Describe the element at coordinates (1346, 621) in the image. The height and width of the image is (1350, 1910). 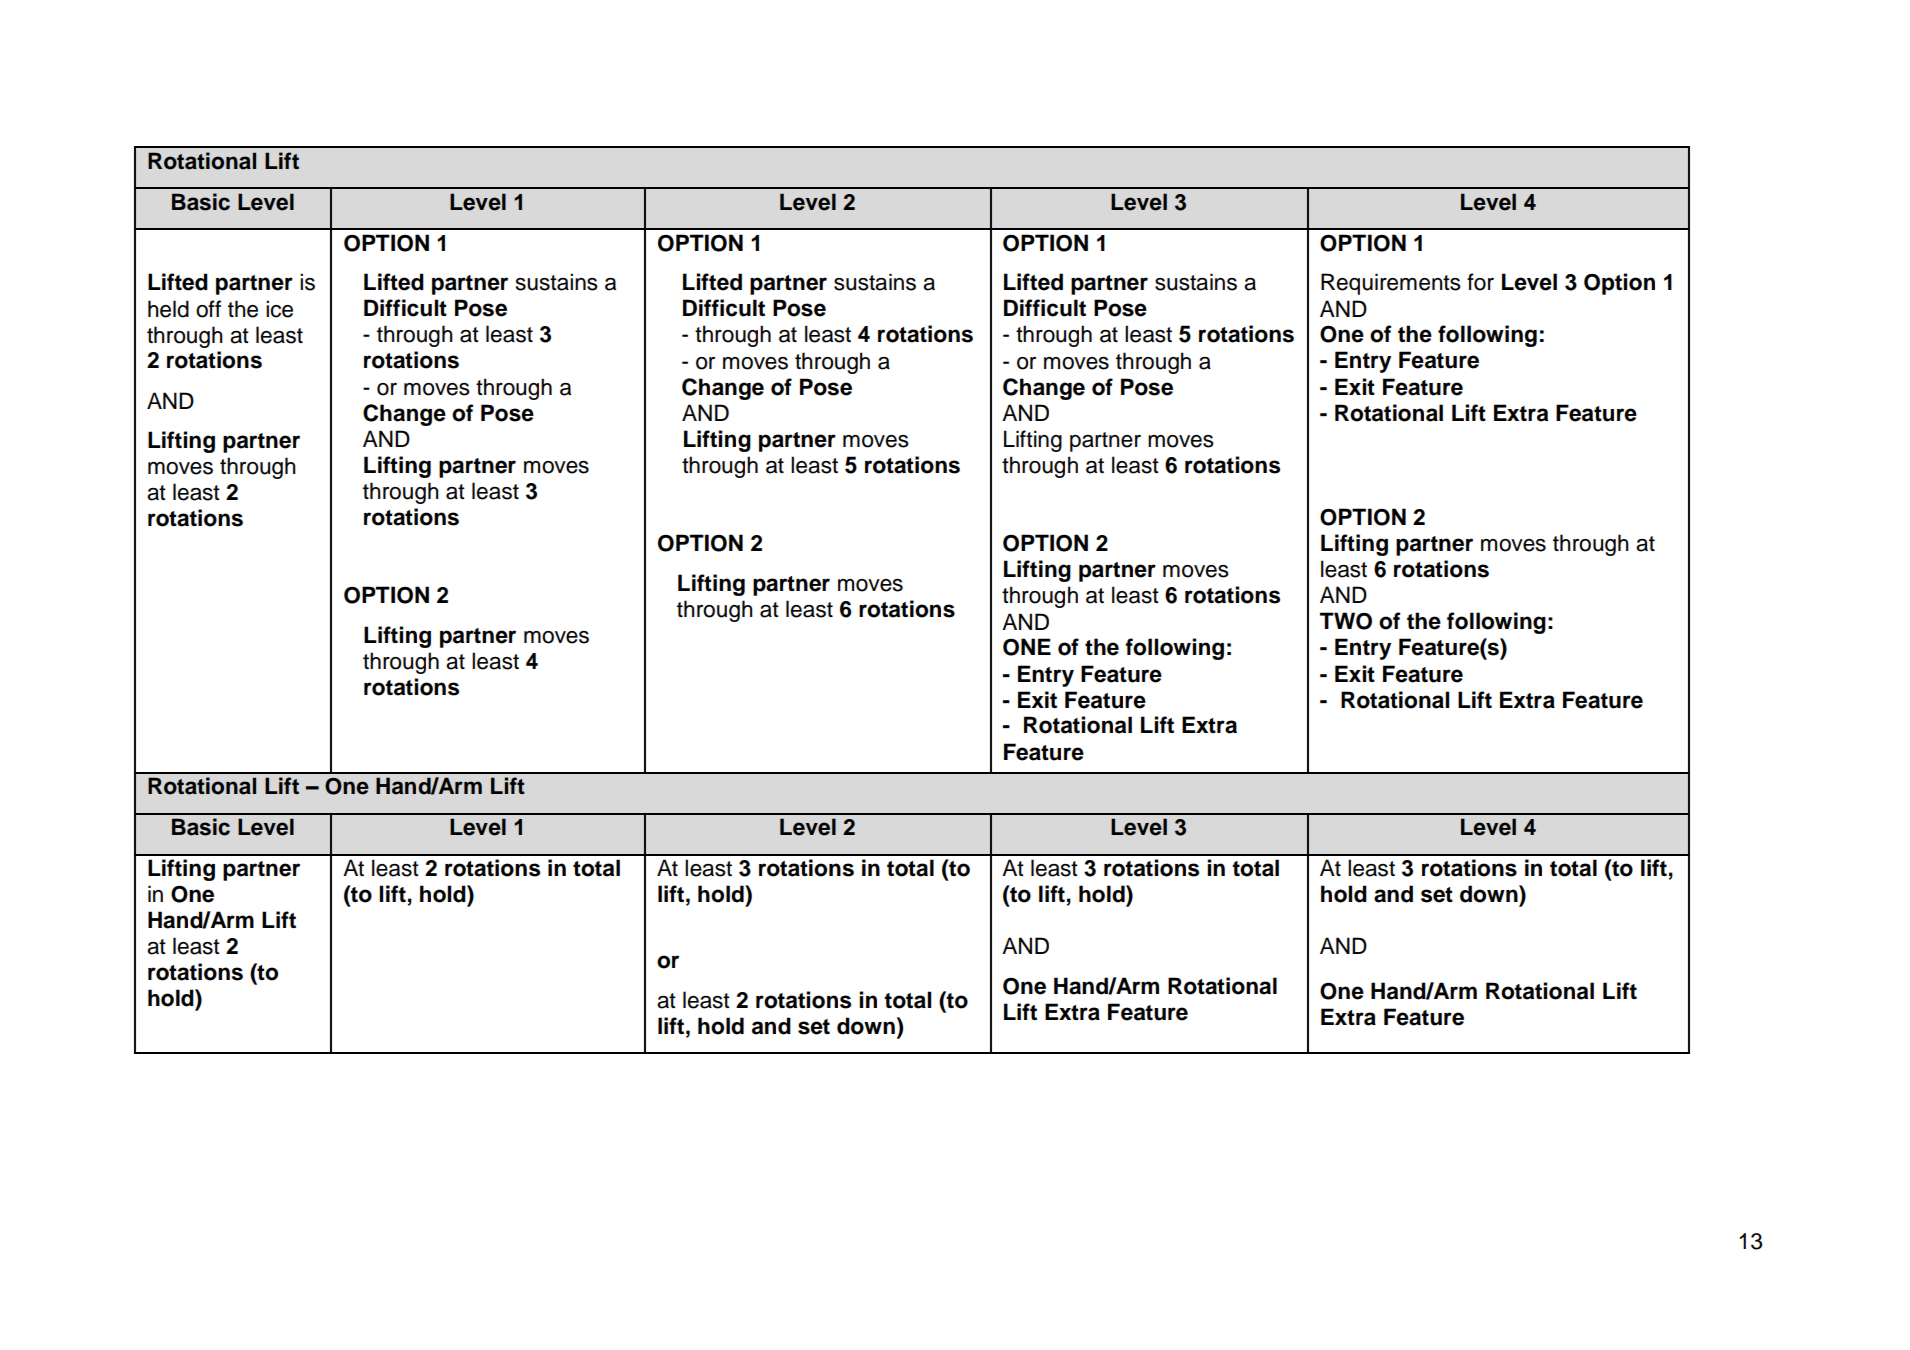
I see `TWO` at that location.
